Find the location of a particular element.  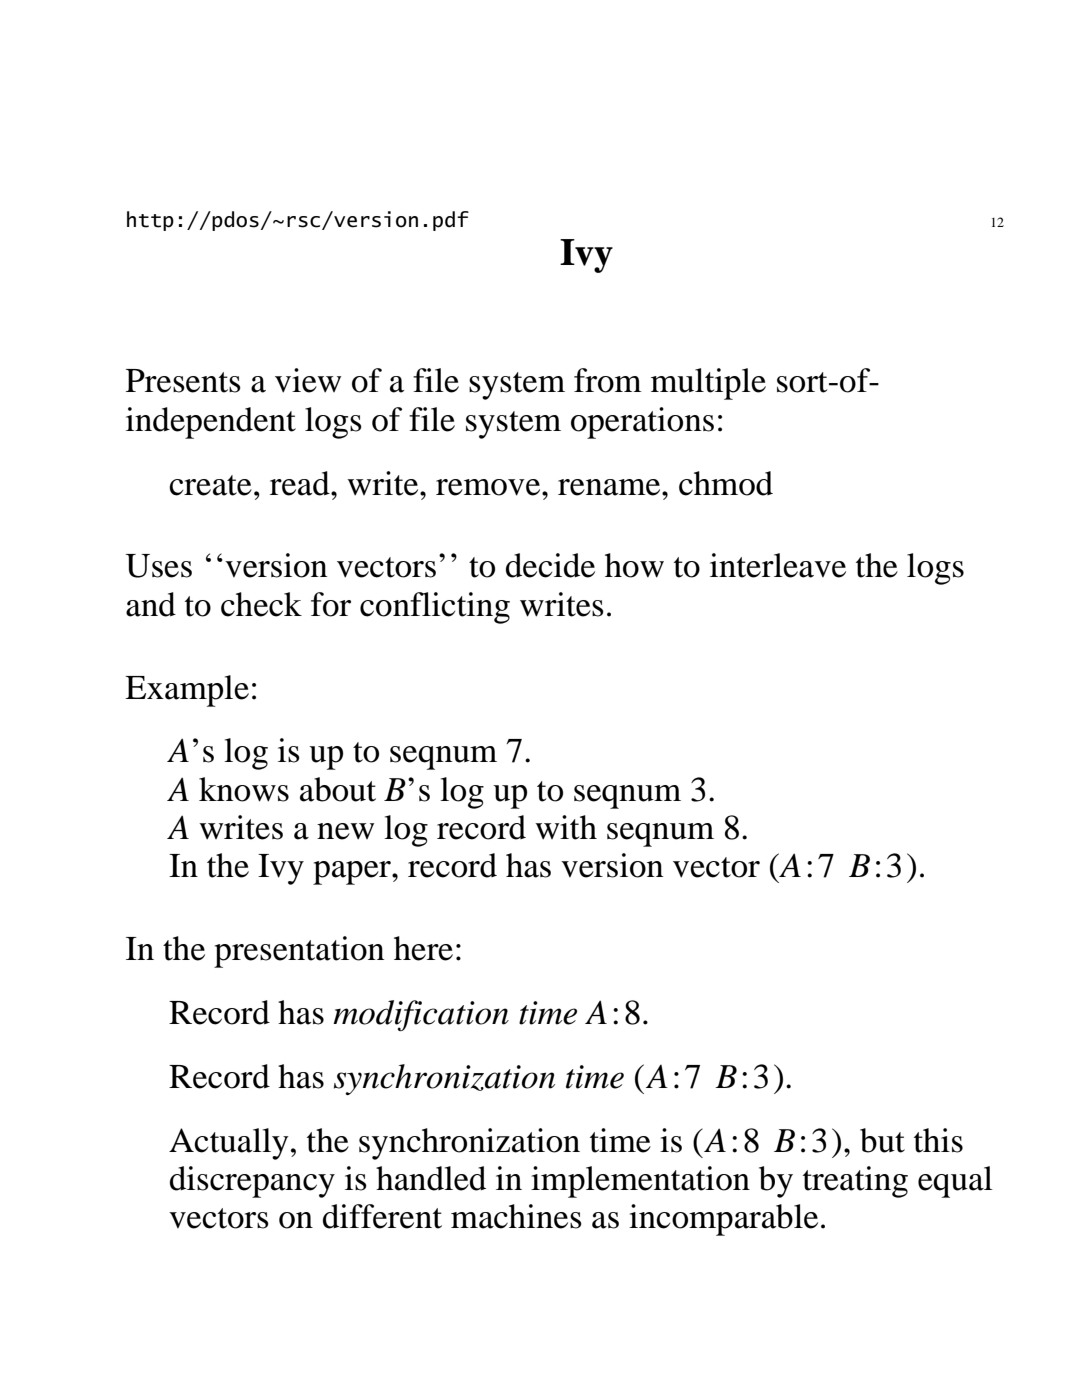

with is located at coordinates (566, 827).
